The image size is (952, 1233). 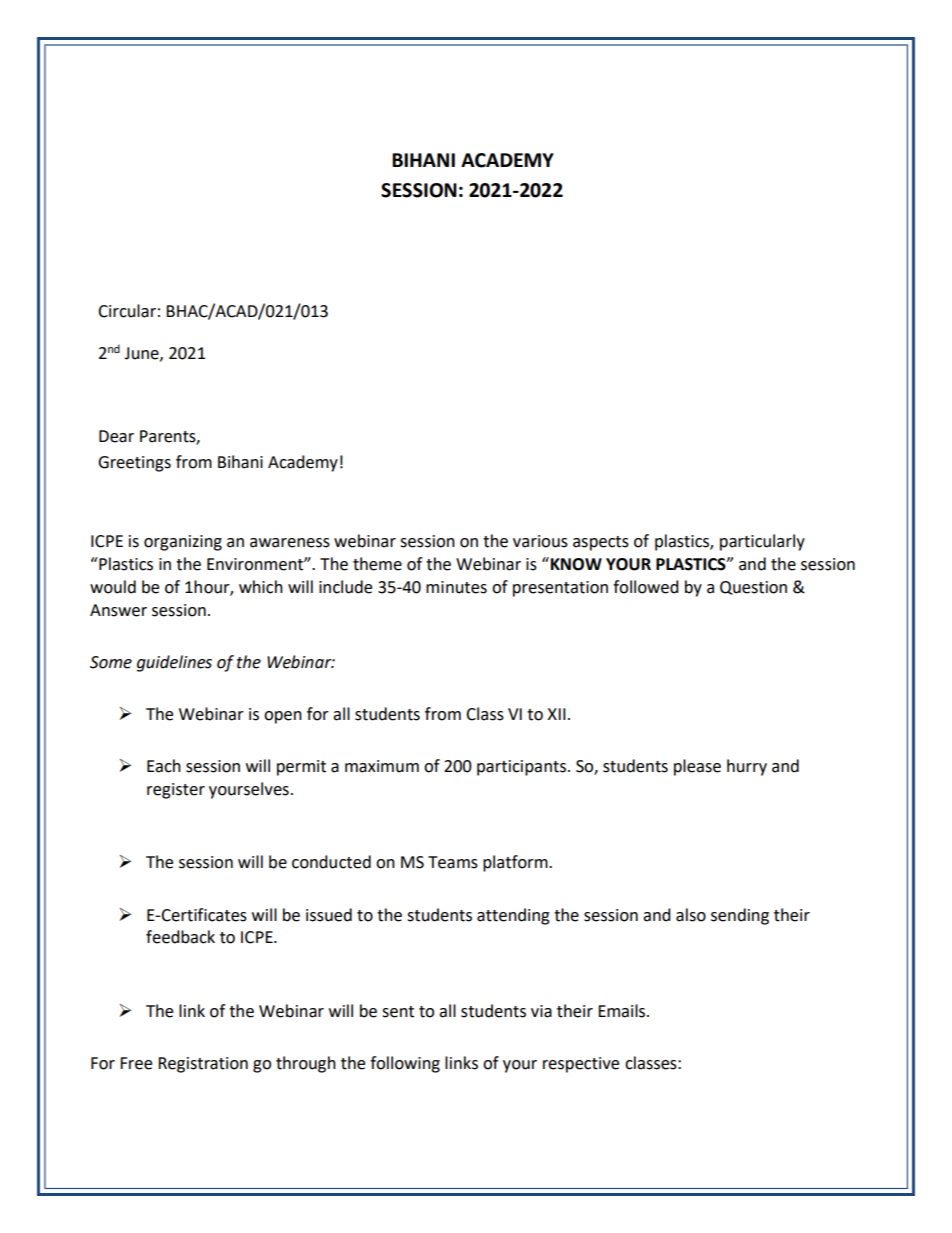 What do you see at coordinates (762, 542) in the document?
I see `particularly` at bounding box center [762, 542].
